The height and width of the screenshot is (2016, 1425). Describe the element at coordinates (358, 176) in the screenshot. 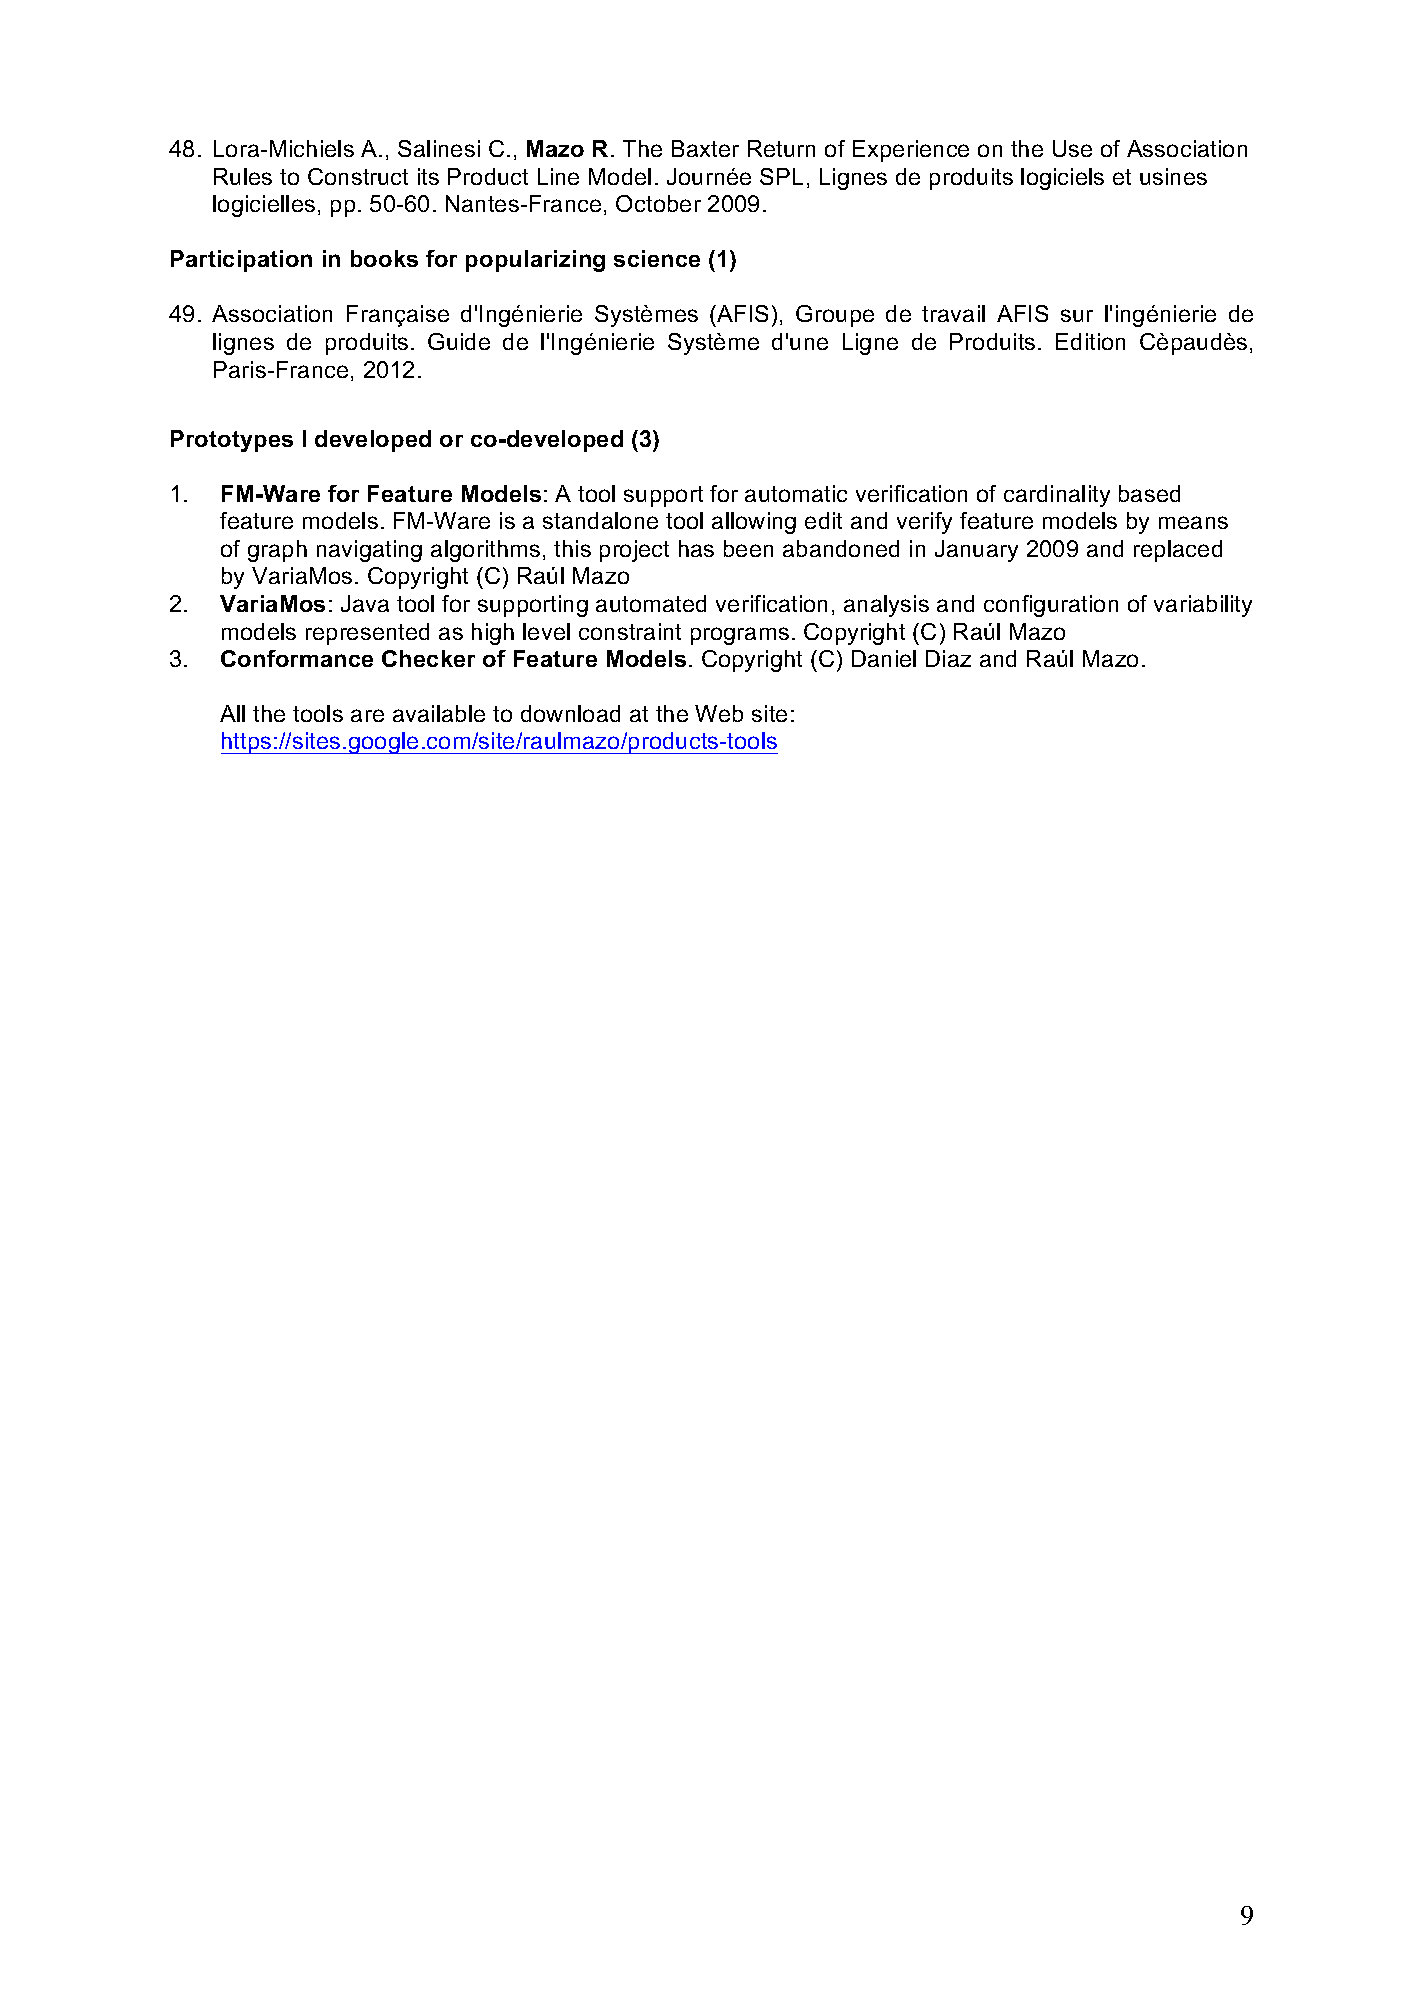

I see `Construct` at that location.
